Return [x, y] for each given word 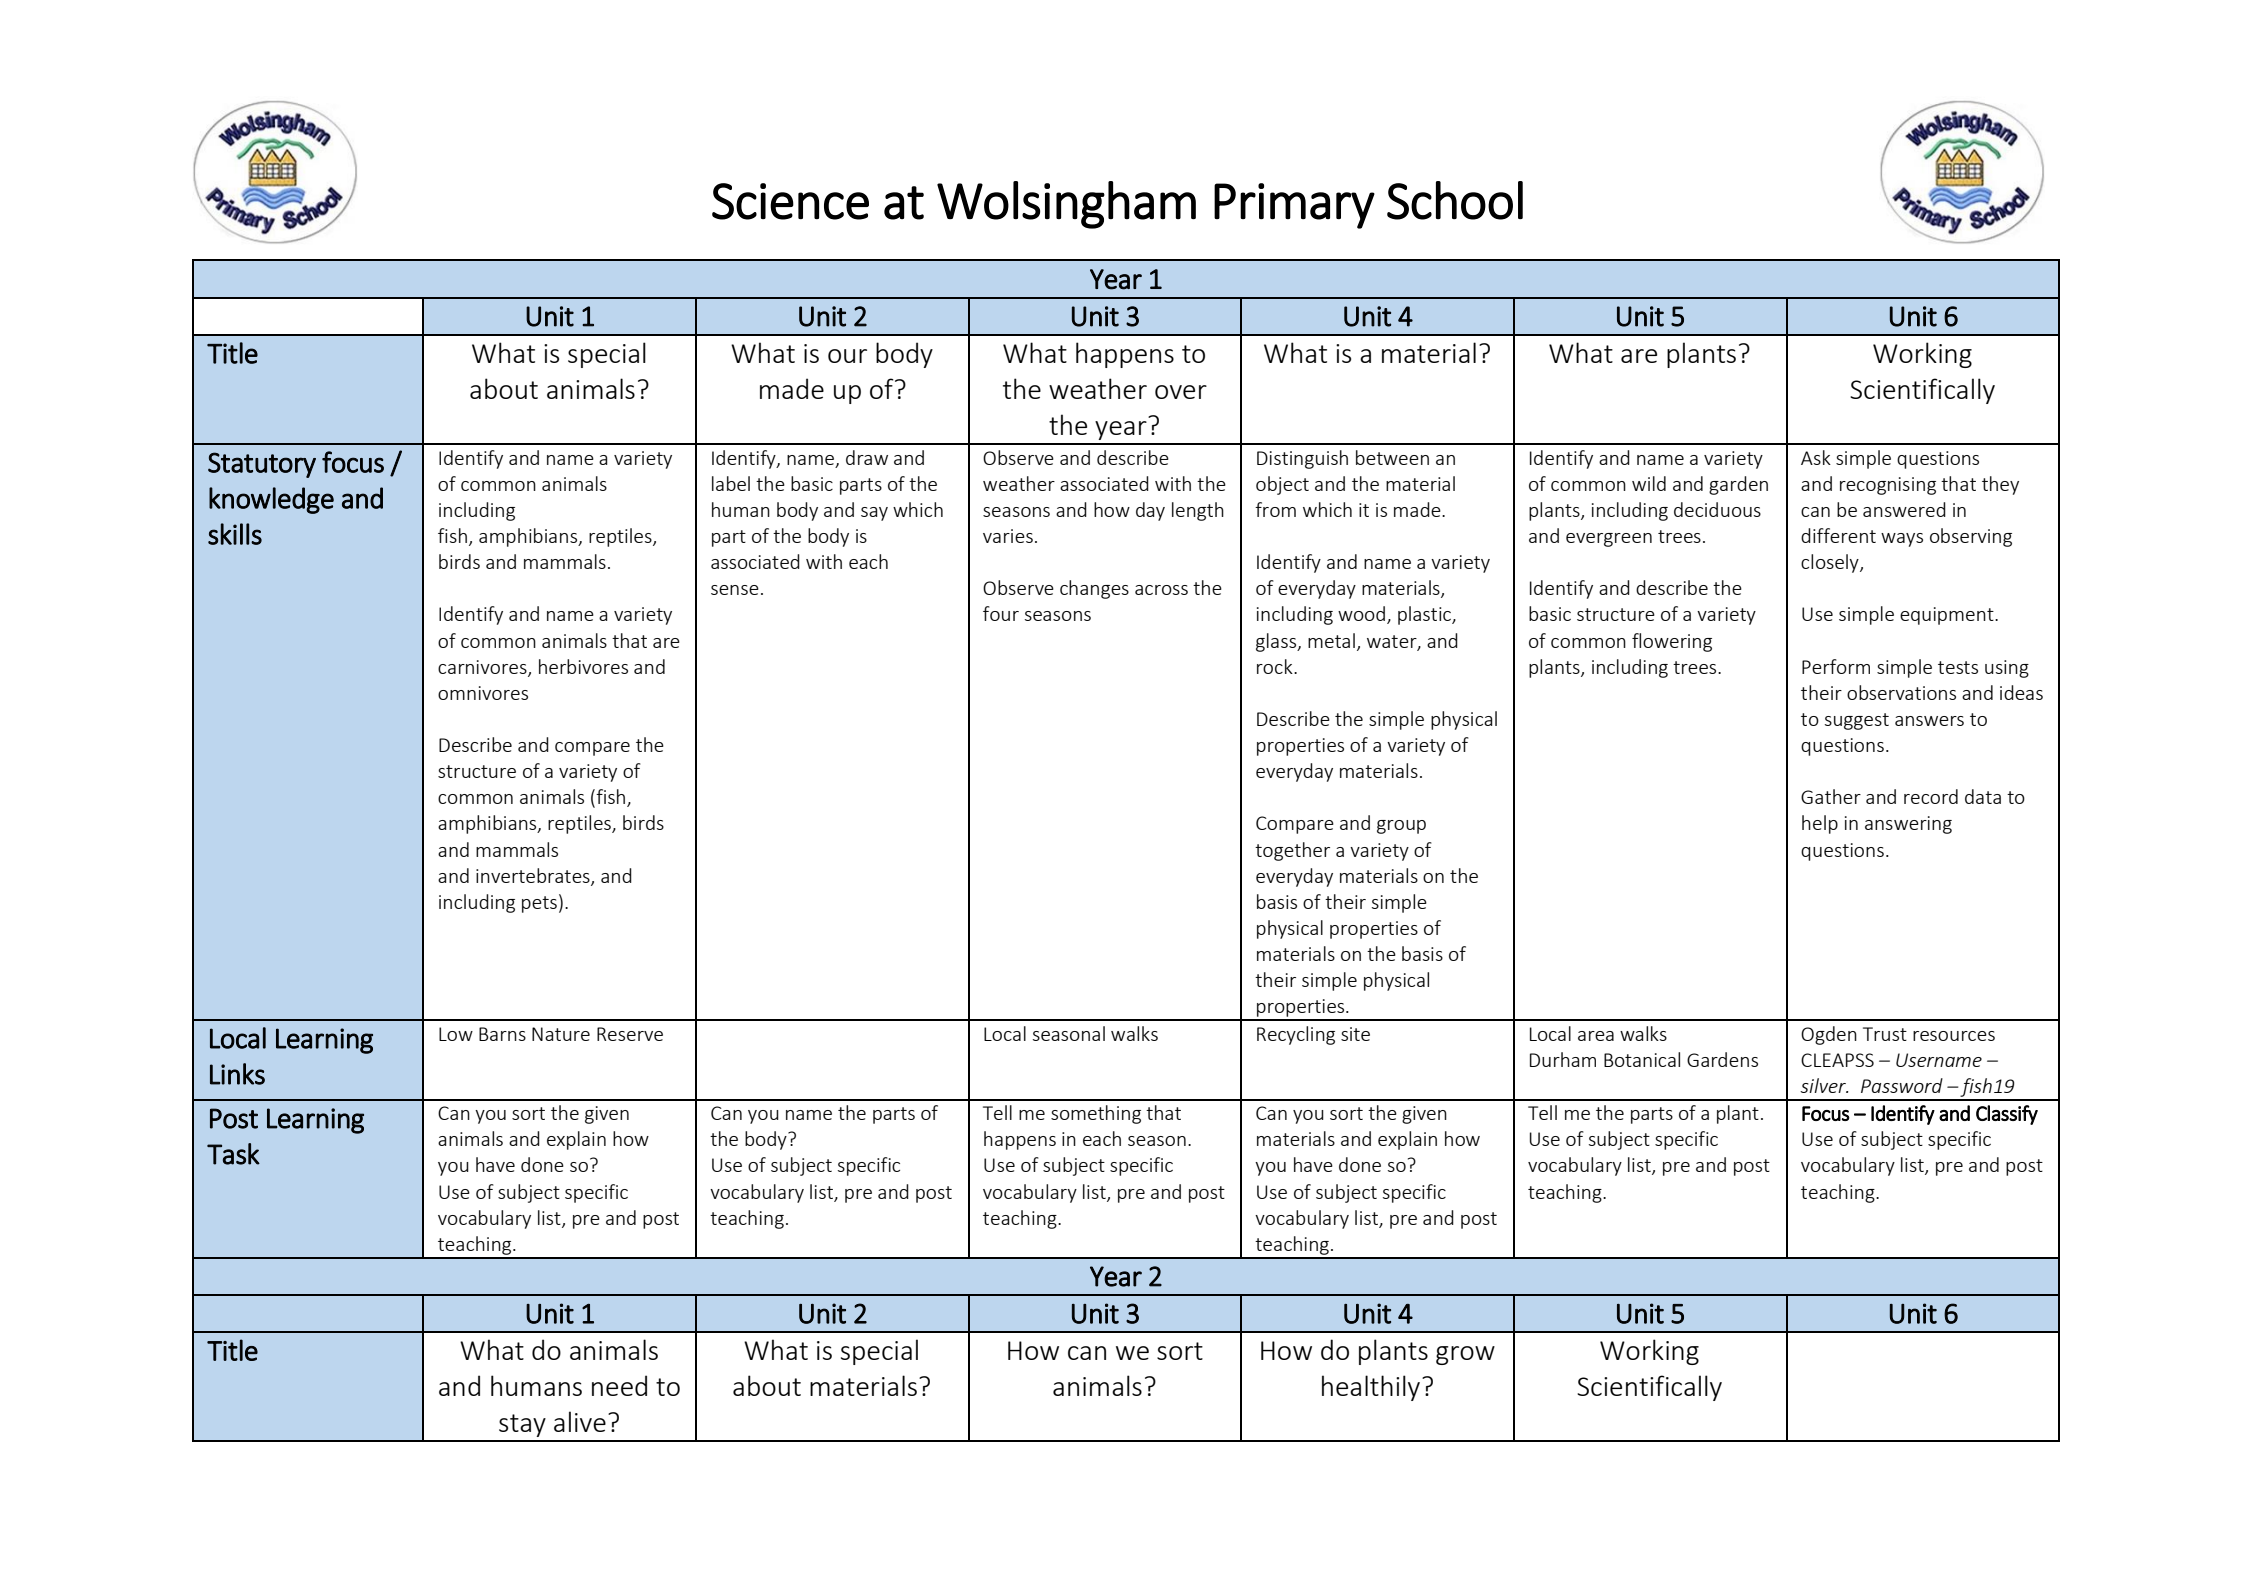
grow [1465, 1355]
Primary [1294, 206]
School [1455, 200]
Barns [502, 1034]
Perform [1836, 666]
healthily [1372, 1388]
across [1161, 590]
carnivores [483, 668]
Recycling [1296, 1035]
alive [580, 1421]
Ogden [1829, 1035]
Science [790, 201]
